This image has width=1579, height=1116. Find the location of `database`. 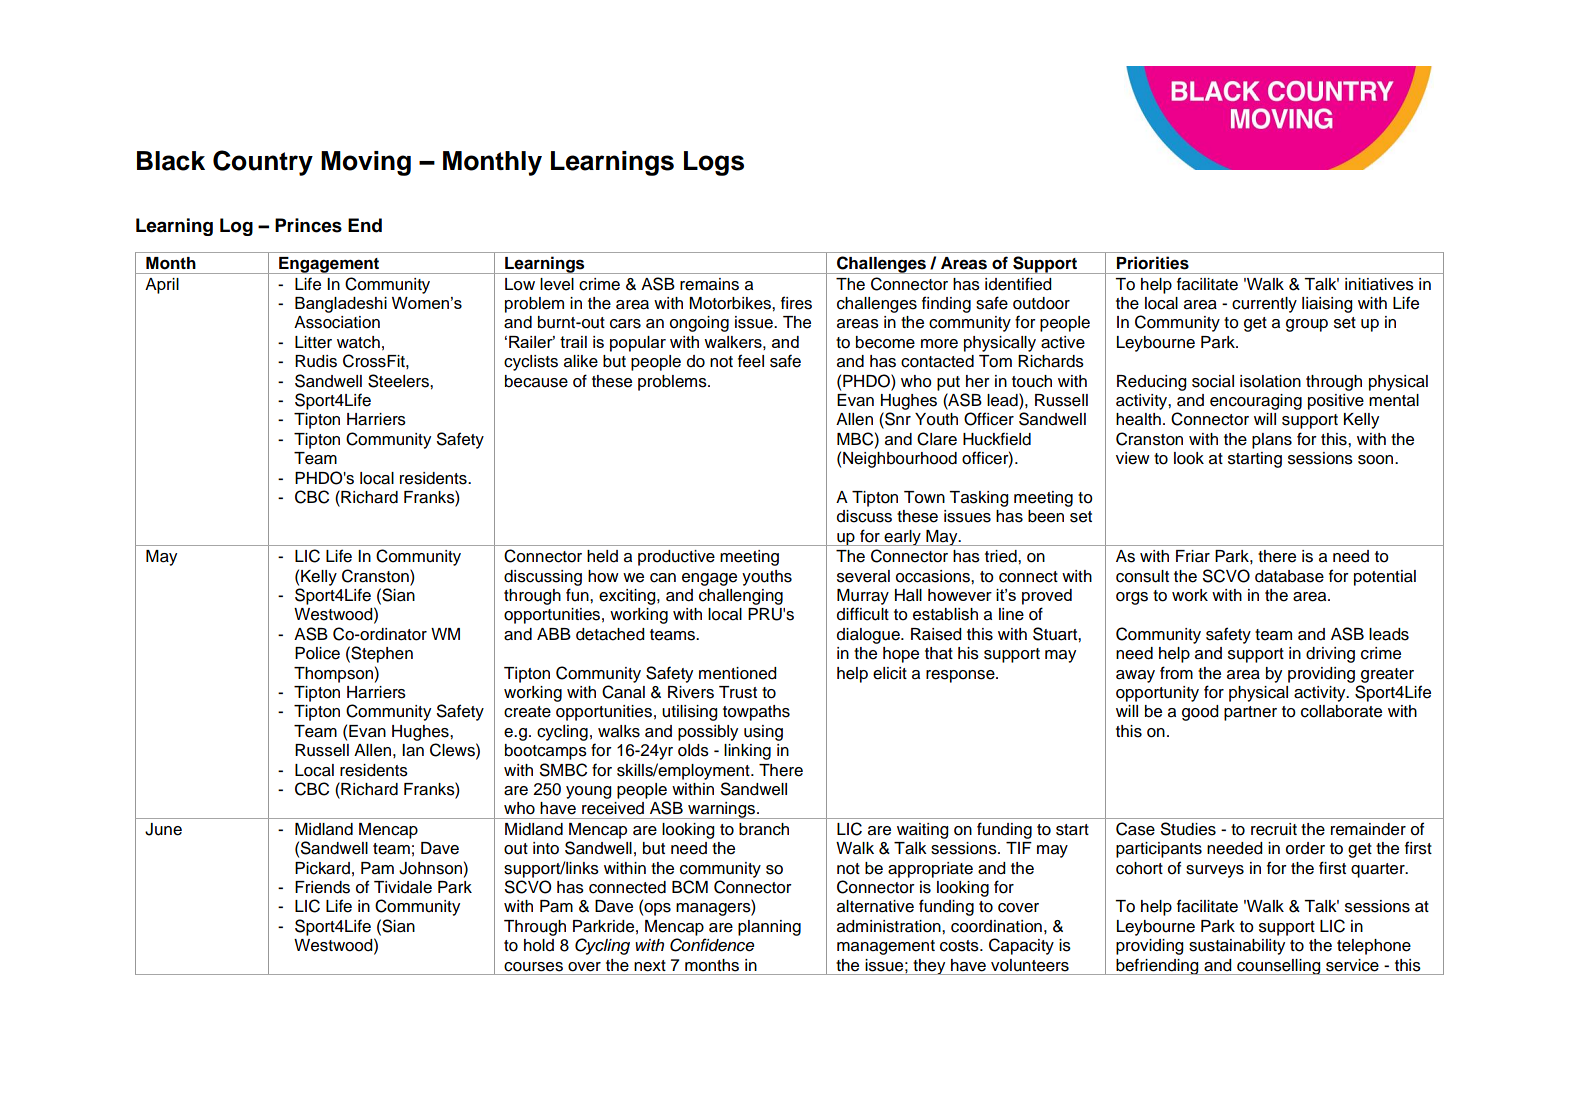

database is located at coordinates (1289, 576).
